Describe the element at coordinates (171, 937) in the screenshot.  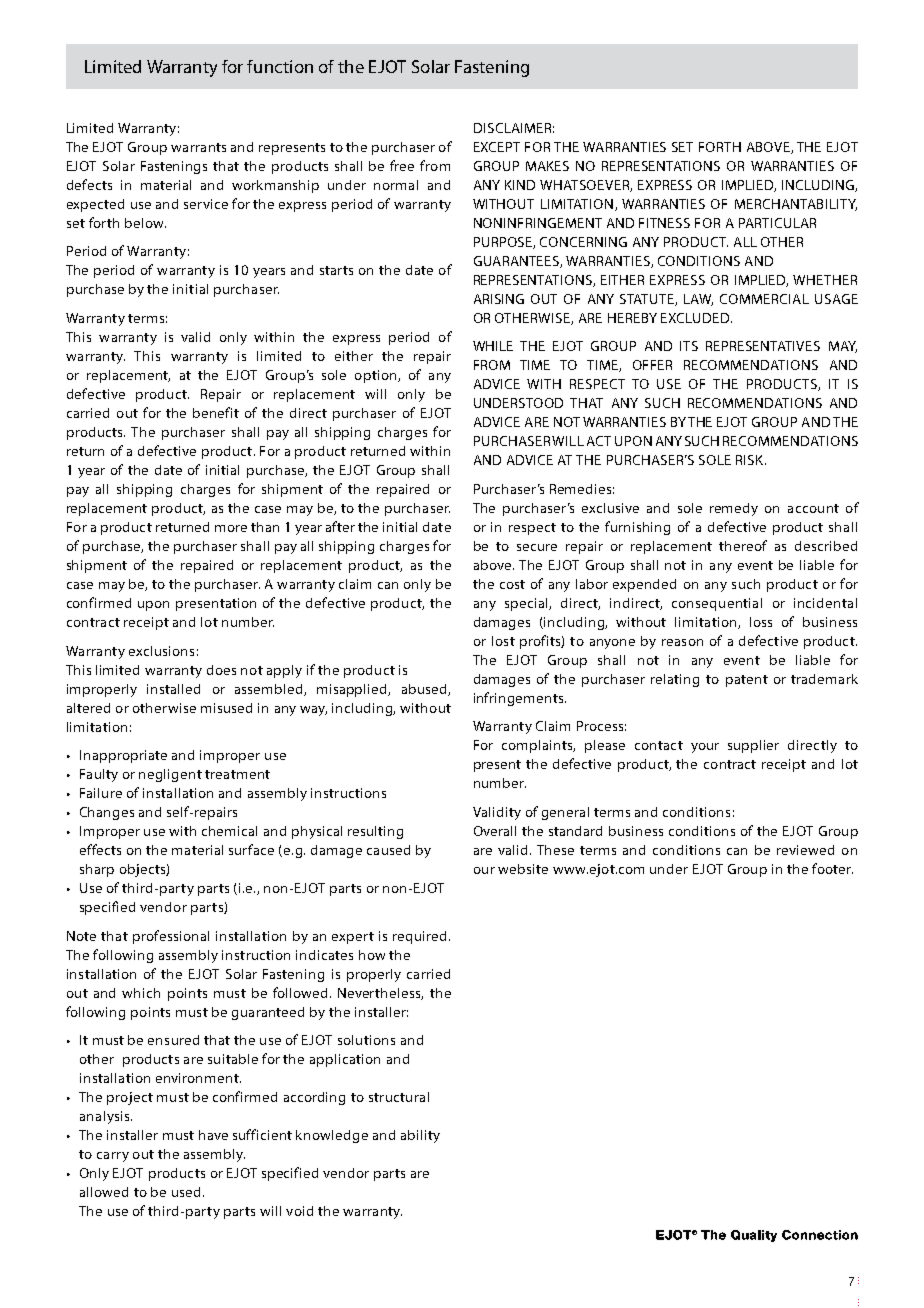
I see `professional` at that location.
